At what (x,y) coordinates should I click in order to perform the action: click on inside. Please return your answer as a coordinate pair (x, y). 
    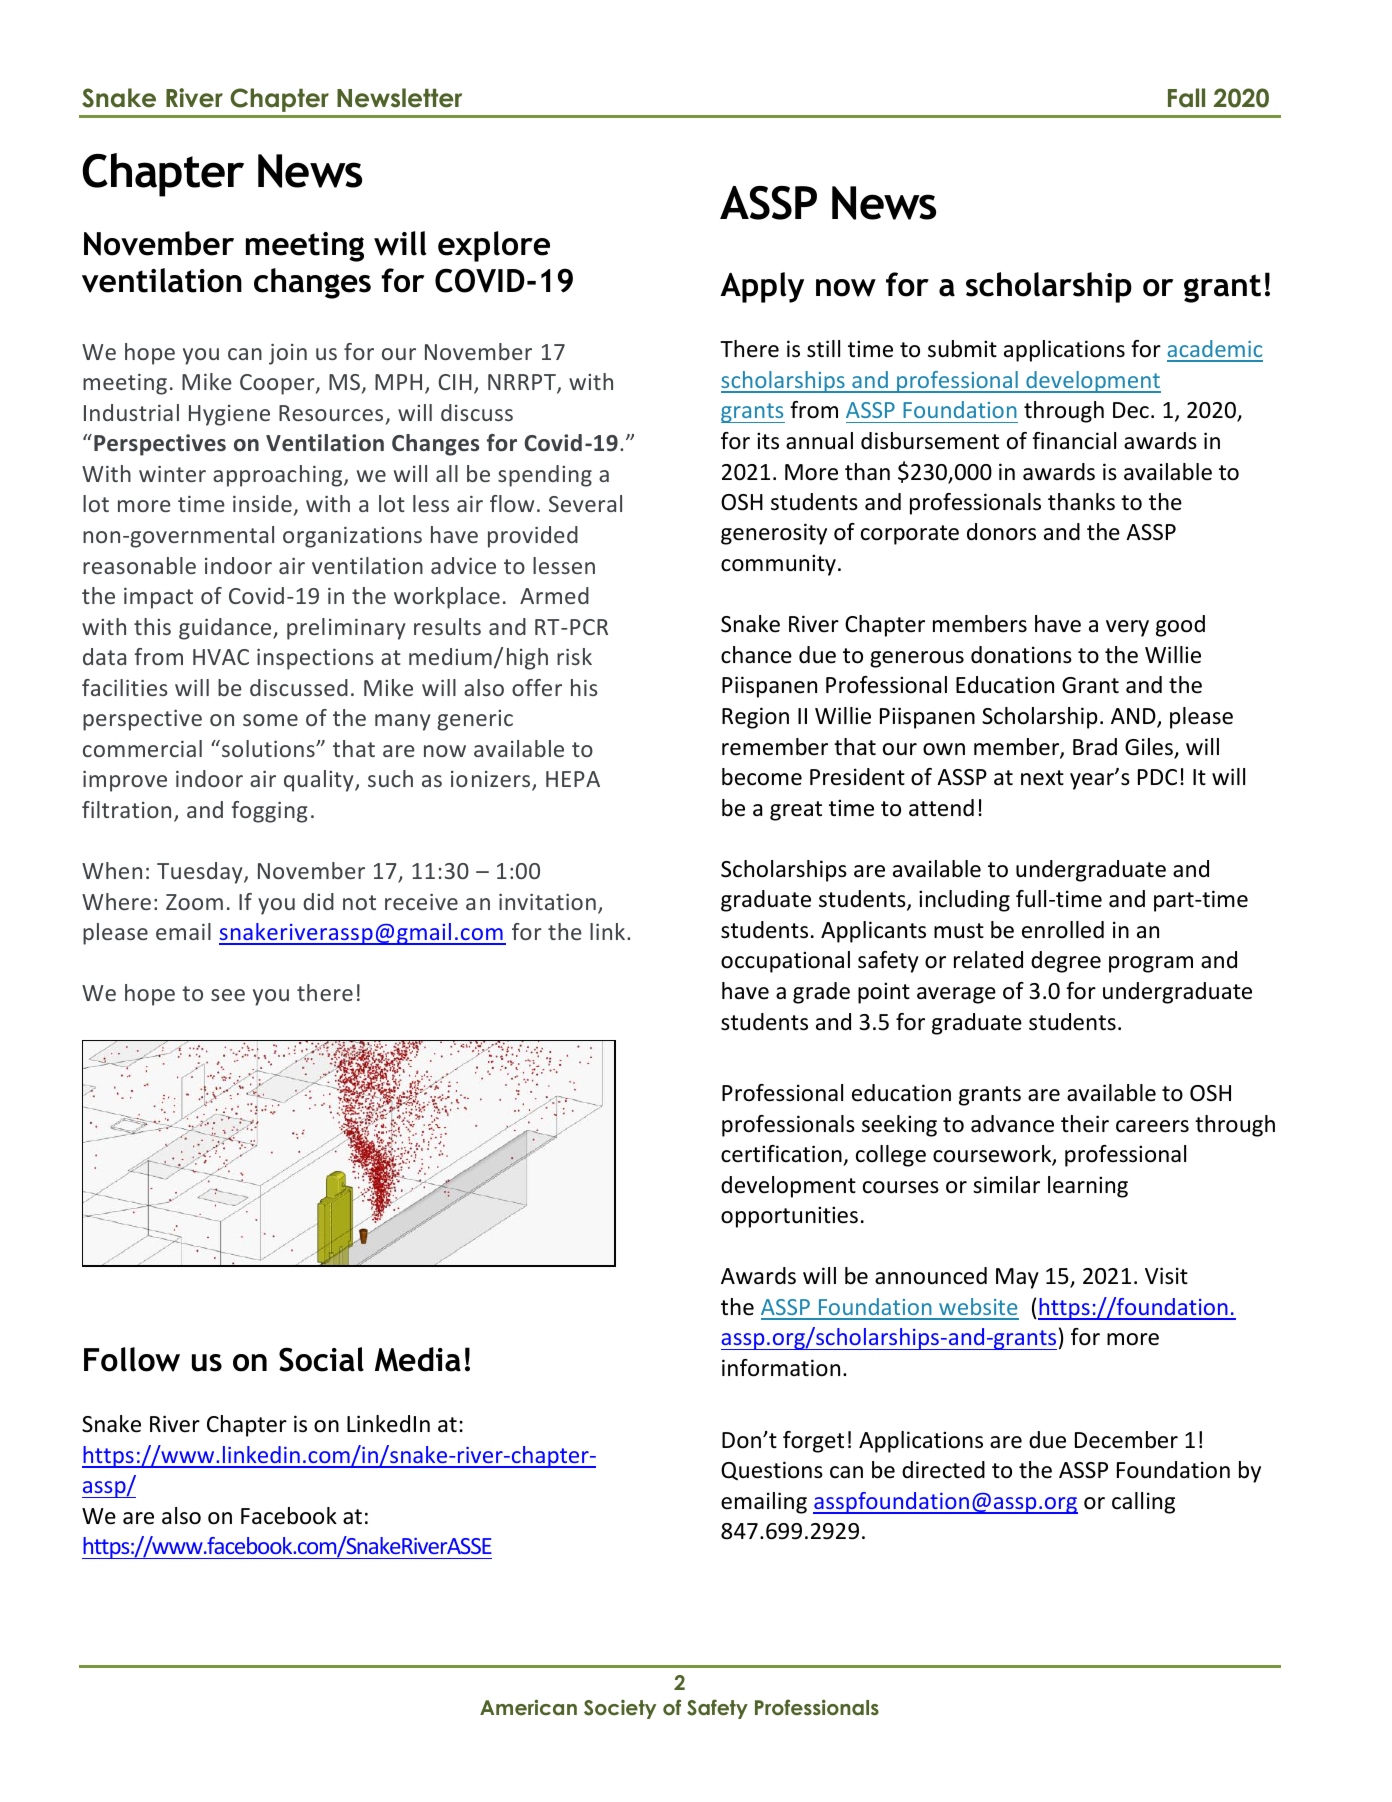
    Looking at the image, I should click on (262, 503).
